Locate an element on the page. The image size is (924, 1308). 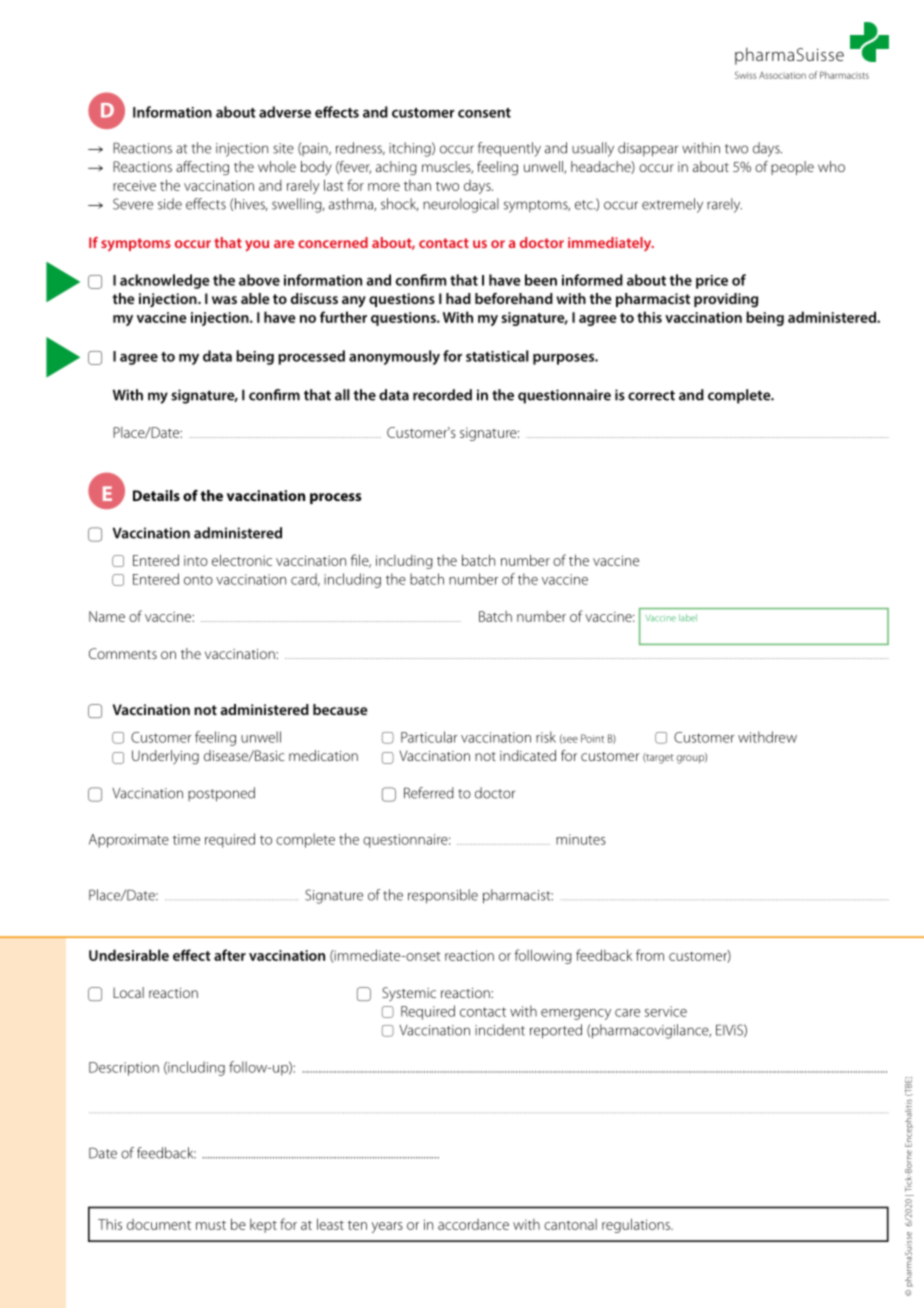
disappear is located at coordinates (648, 149).
